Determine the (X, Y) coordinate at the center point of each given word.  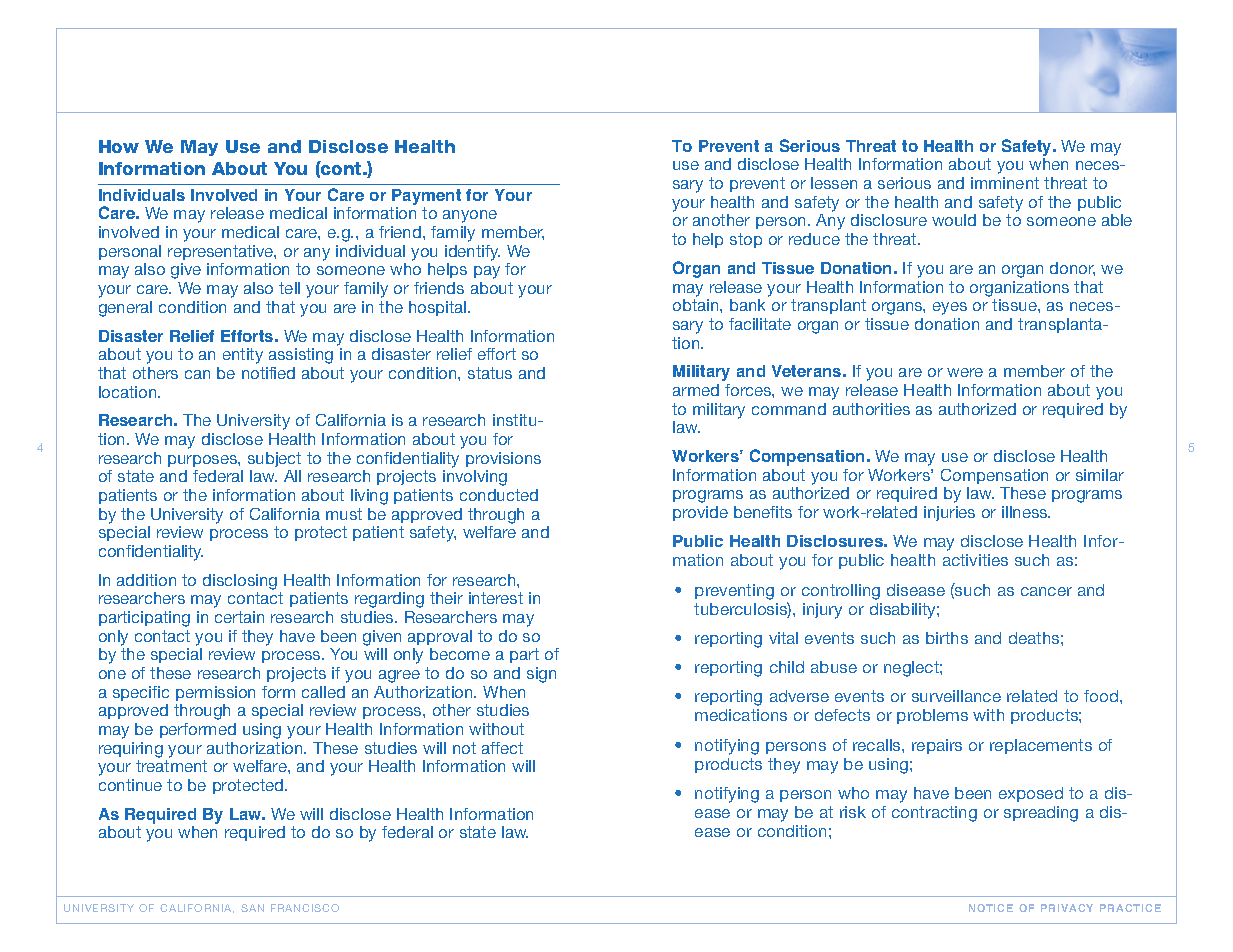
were (965, 372)
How (119, 146)
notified (268, 373)
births (947, 638)
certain (239, 617)
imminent (1005, 183)
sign (541, 675)
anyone (470, 216)
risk (853, 812)
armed (696, 390)
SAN (252, 908)
